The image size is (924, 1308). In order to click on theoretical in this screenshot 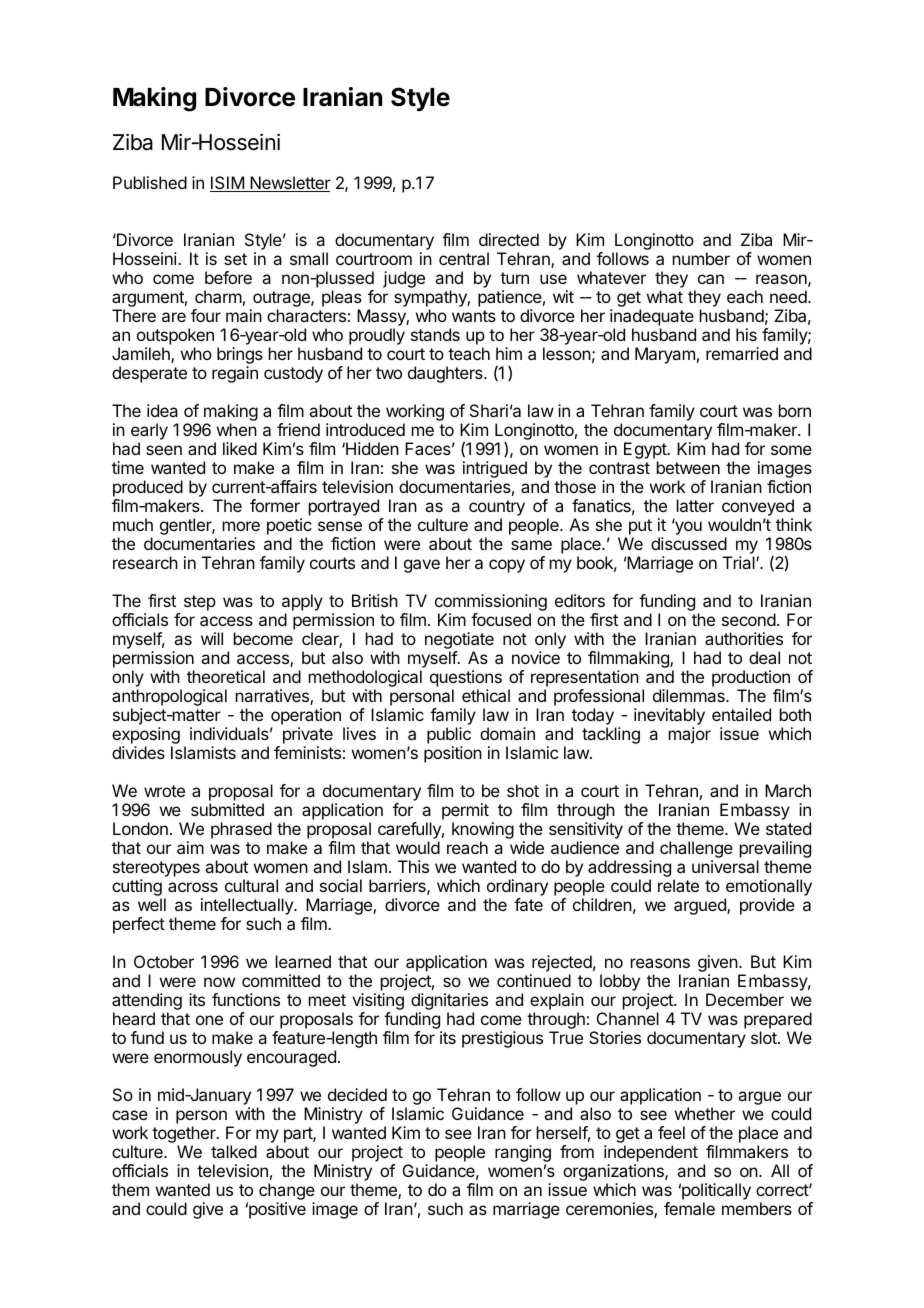, I will do `click(226, 676)`.
